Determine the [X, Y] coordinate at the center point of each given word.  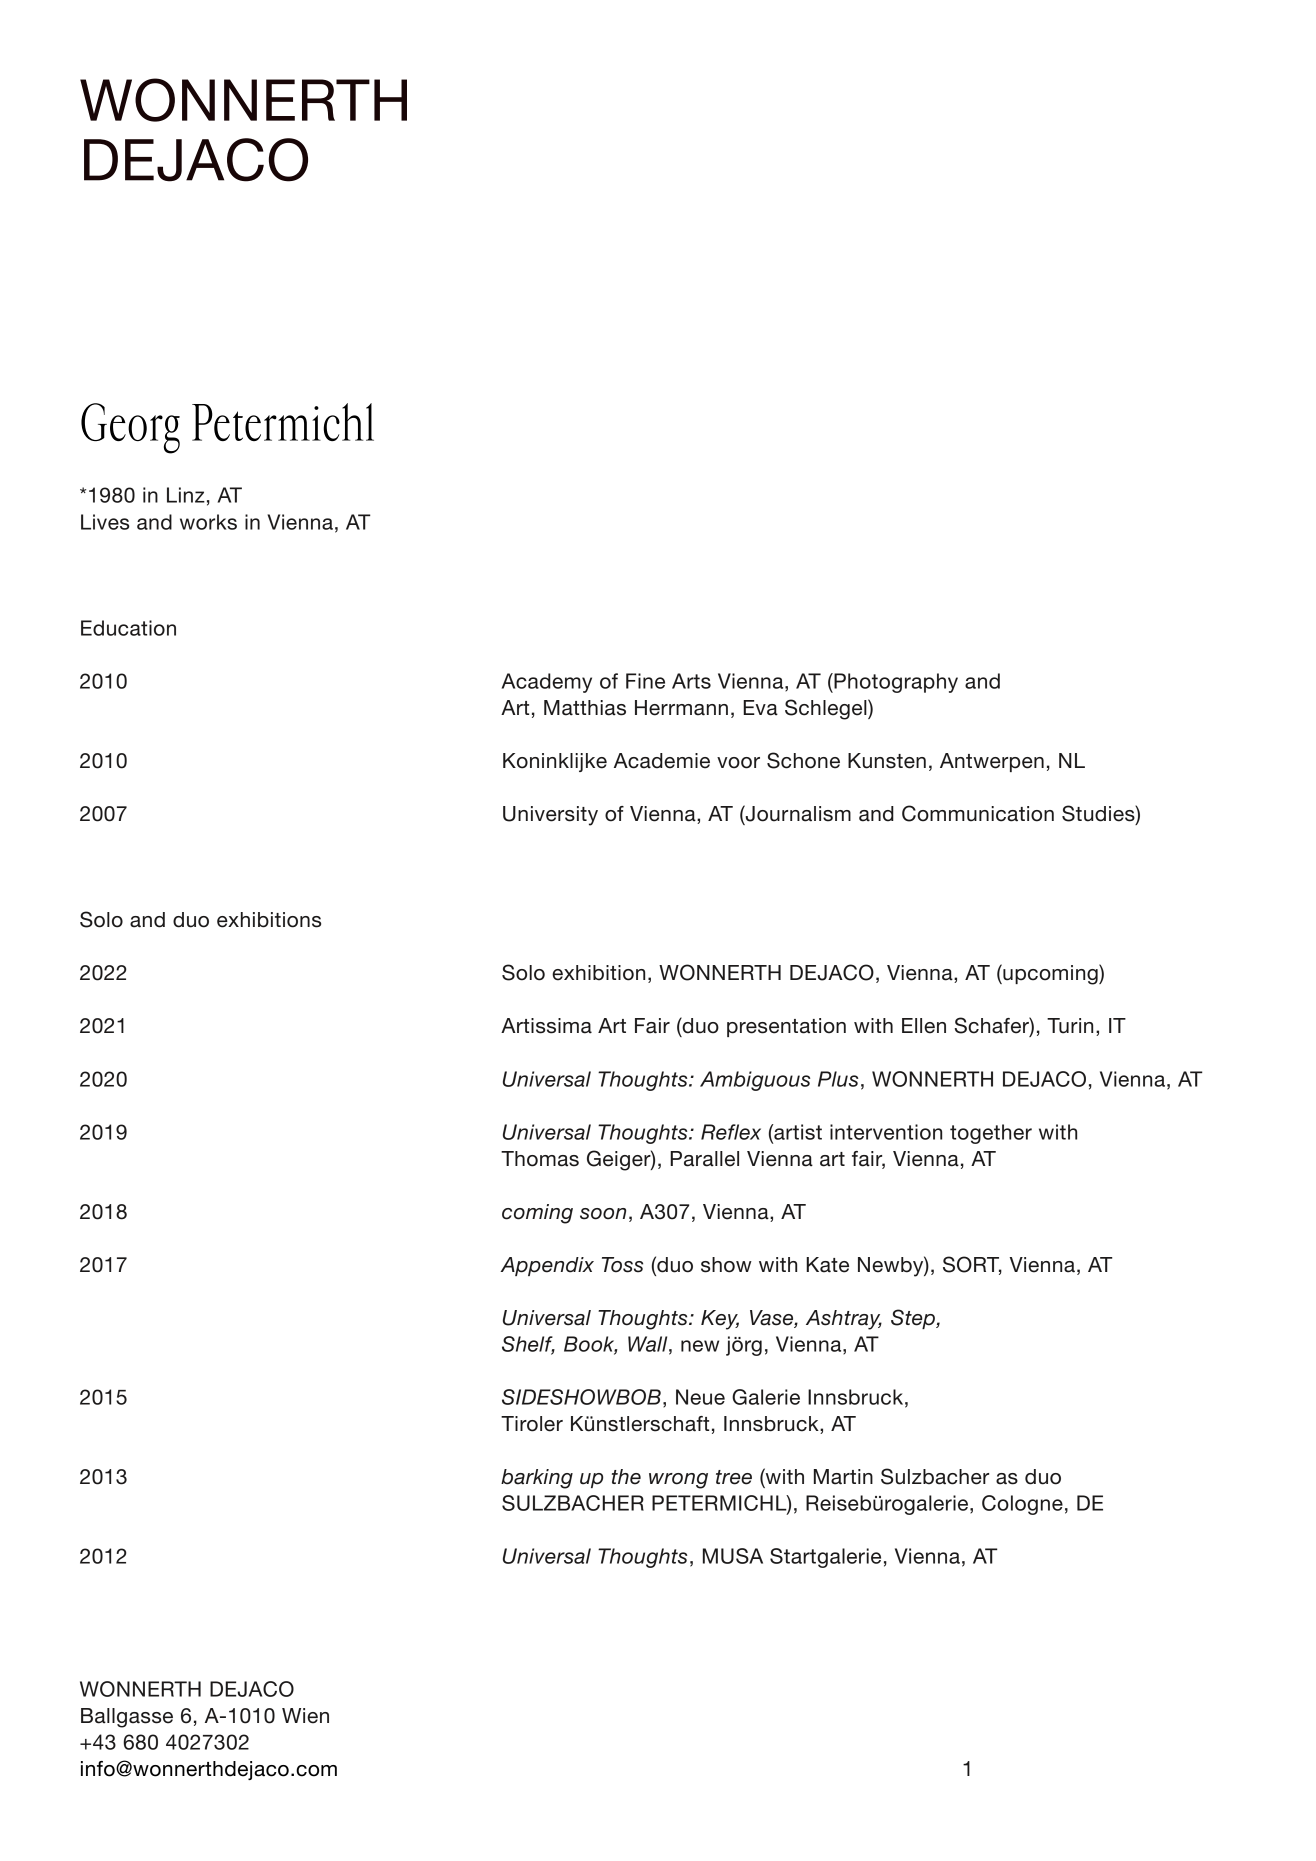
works [208, 522]
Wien [305, 1716]
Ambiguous [755, 1081]
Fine [645, 681]
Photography [895, 683]
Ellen [924, 1026]
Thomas [540, 1159]
